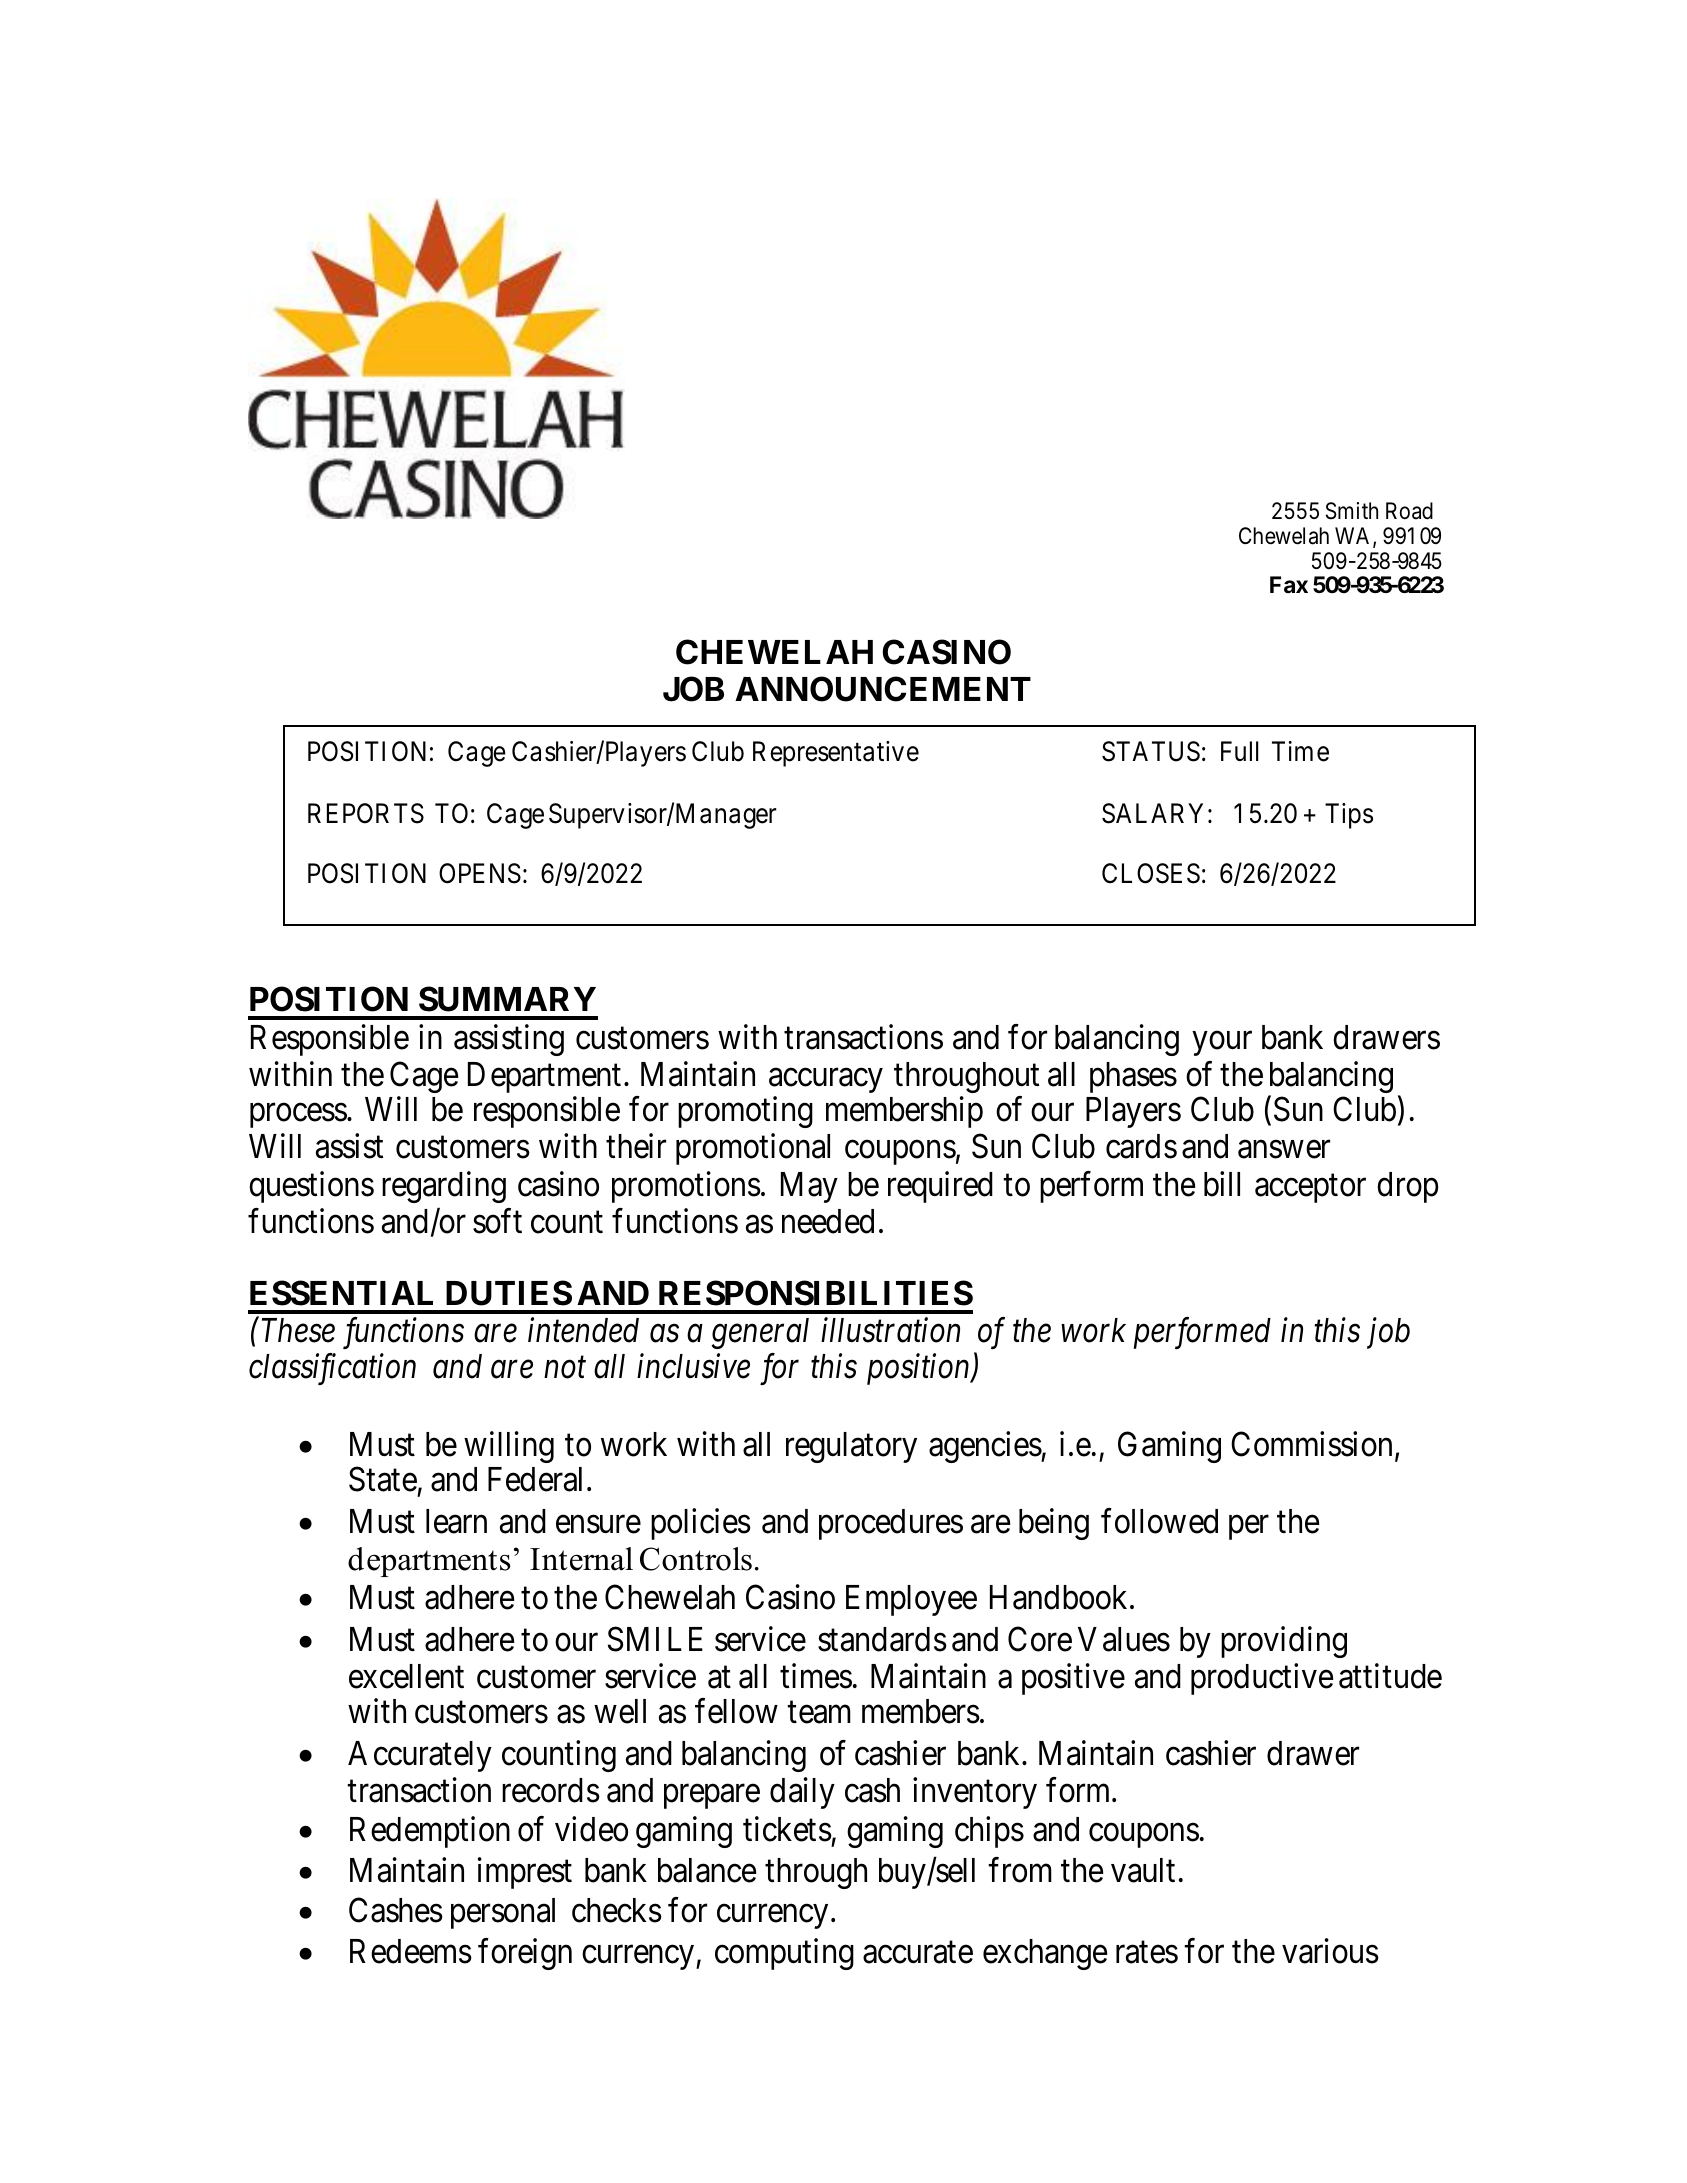 This screenshot has height=2183, width=1687. Describe the element at coordinates (1310, 1188) in the screenshot. I see `acceptor` at that location.
